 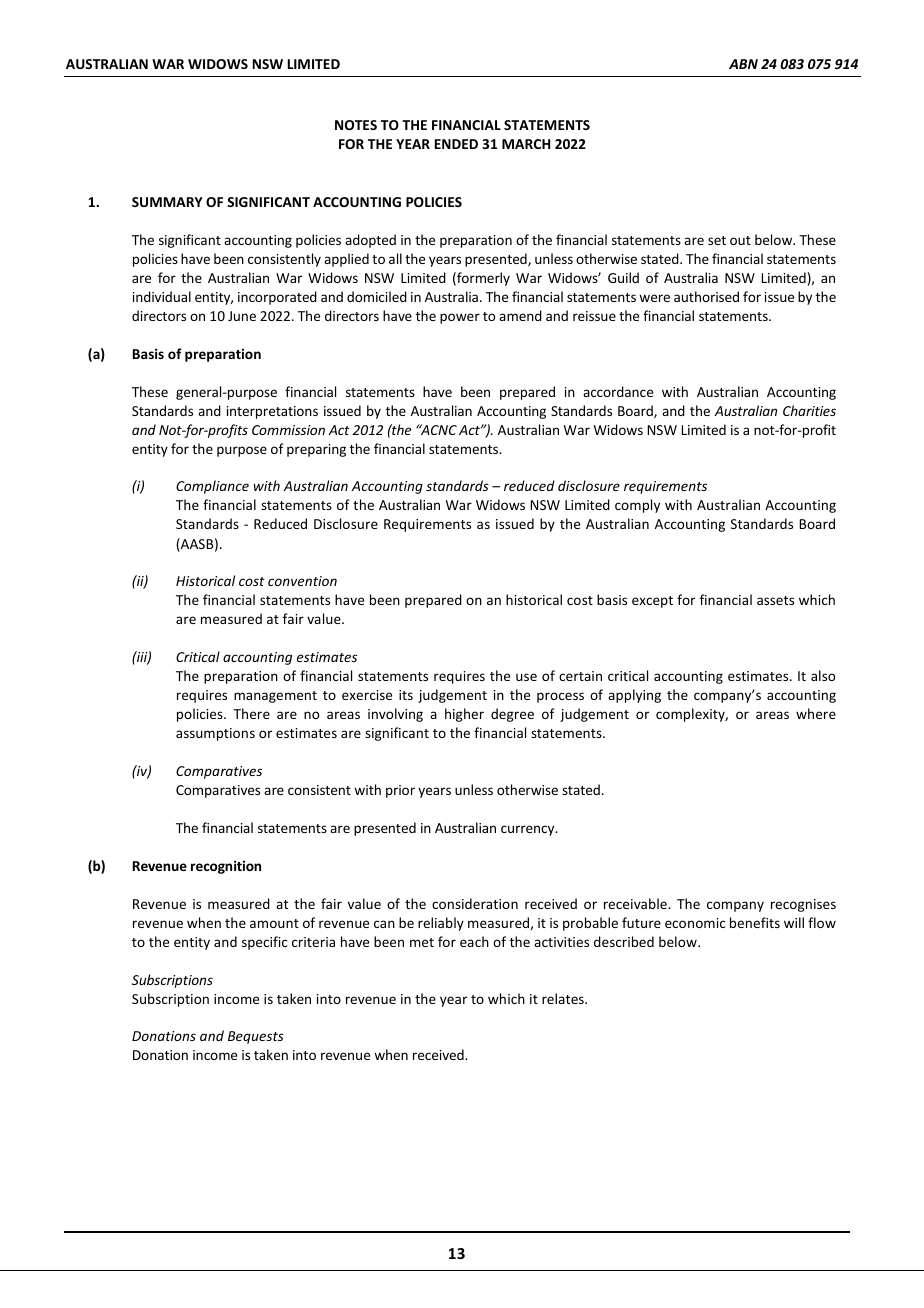 What do you see at coordinates (356, 125) in the screenshot?
I see `NOTES` at bounding box center [356, 125].
